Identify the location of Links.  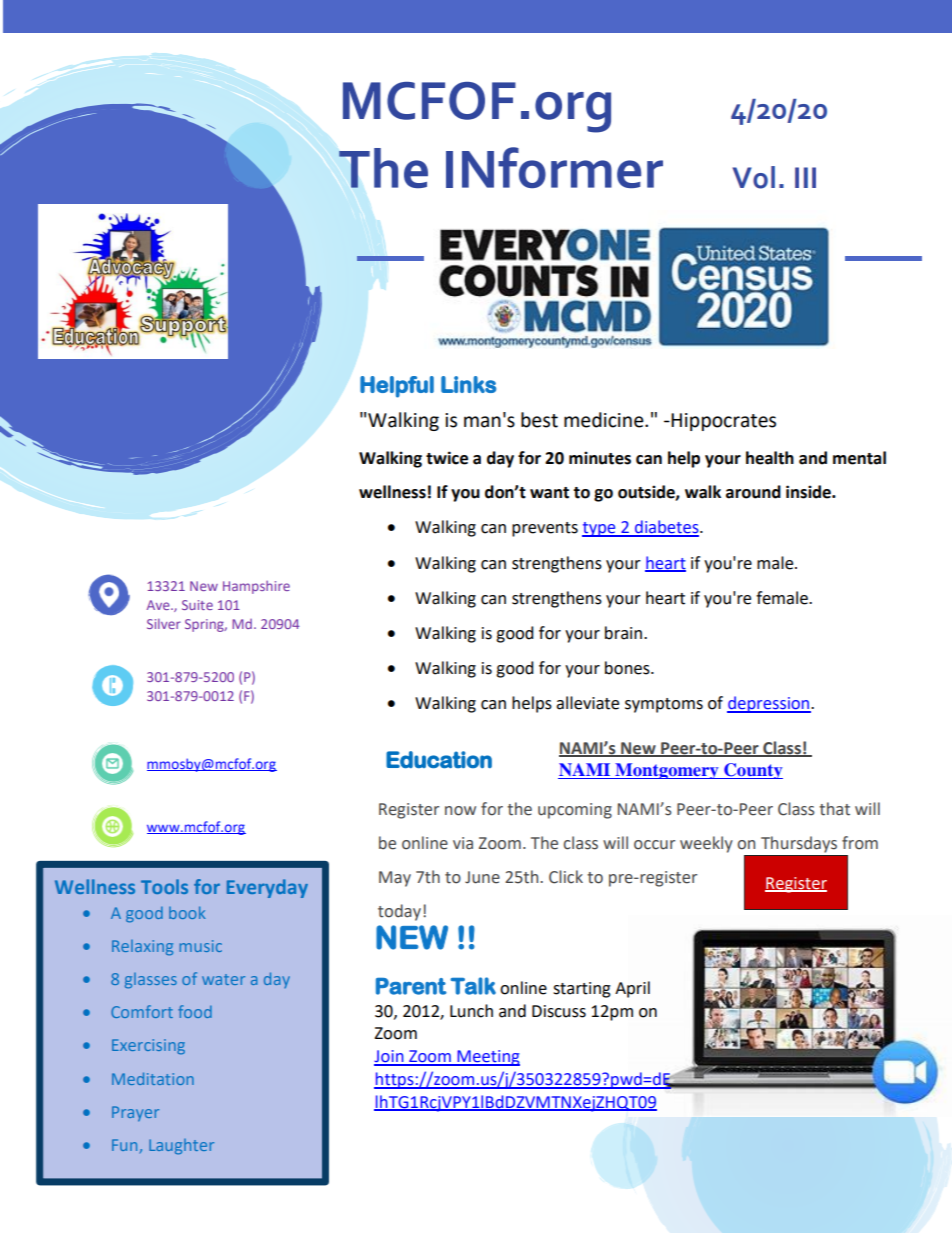
(468, 384).
